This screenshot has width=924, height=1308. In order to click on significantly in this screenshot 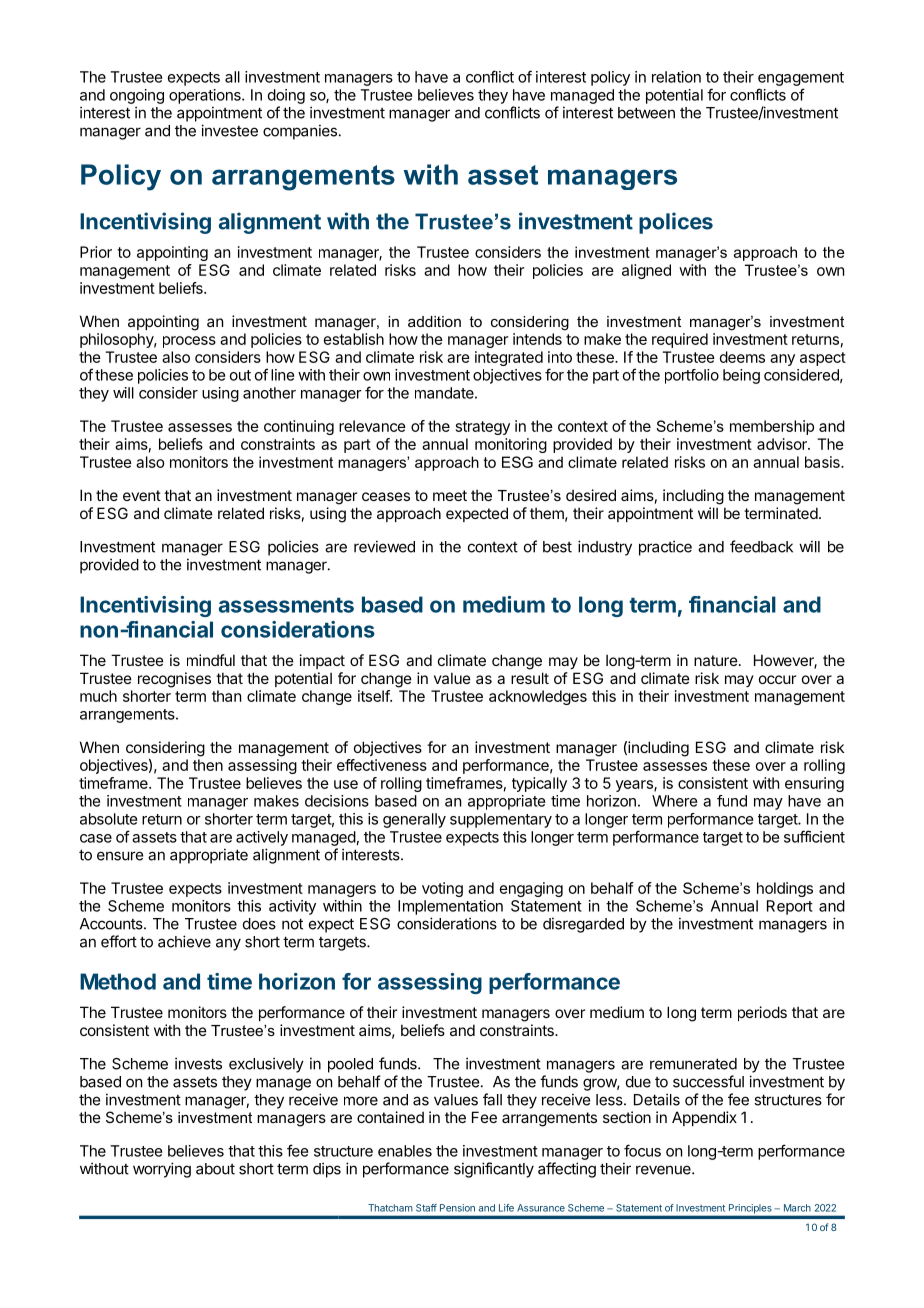, I will do `click(494, 1170)`.
